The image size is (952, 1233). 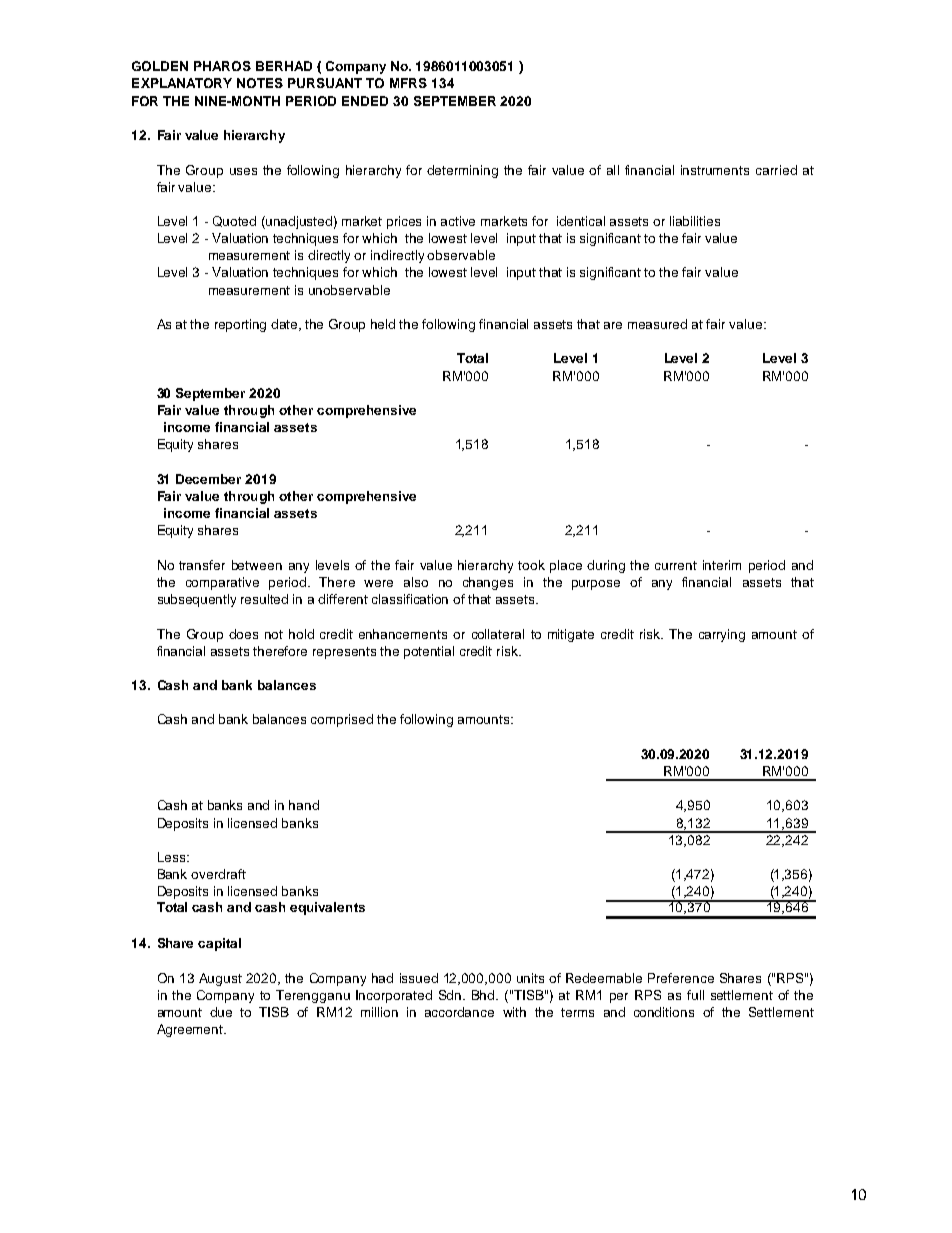 I want to click on NOTES, so click(x=260, y=83).
